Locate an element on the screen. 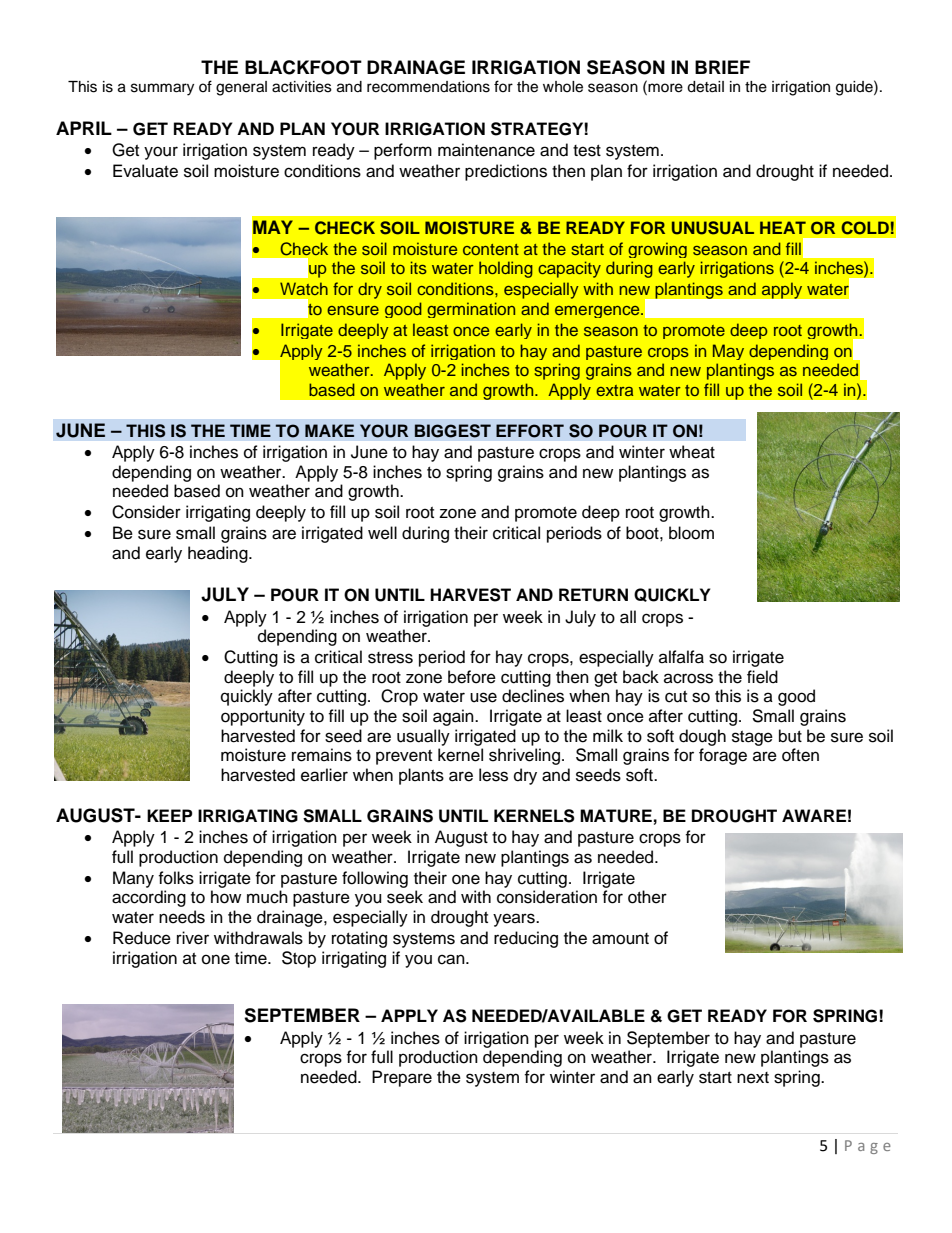  BRIEF is located at coordinates (722, 67).
